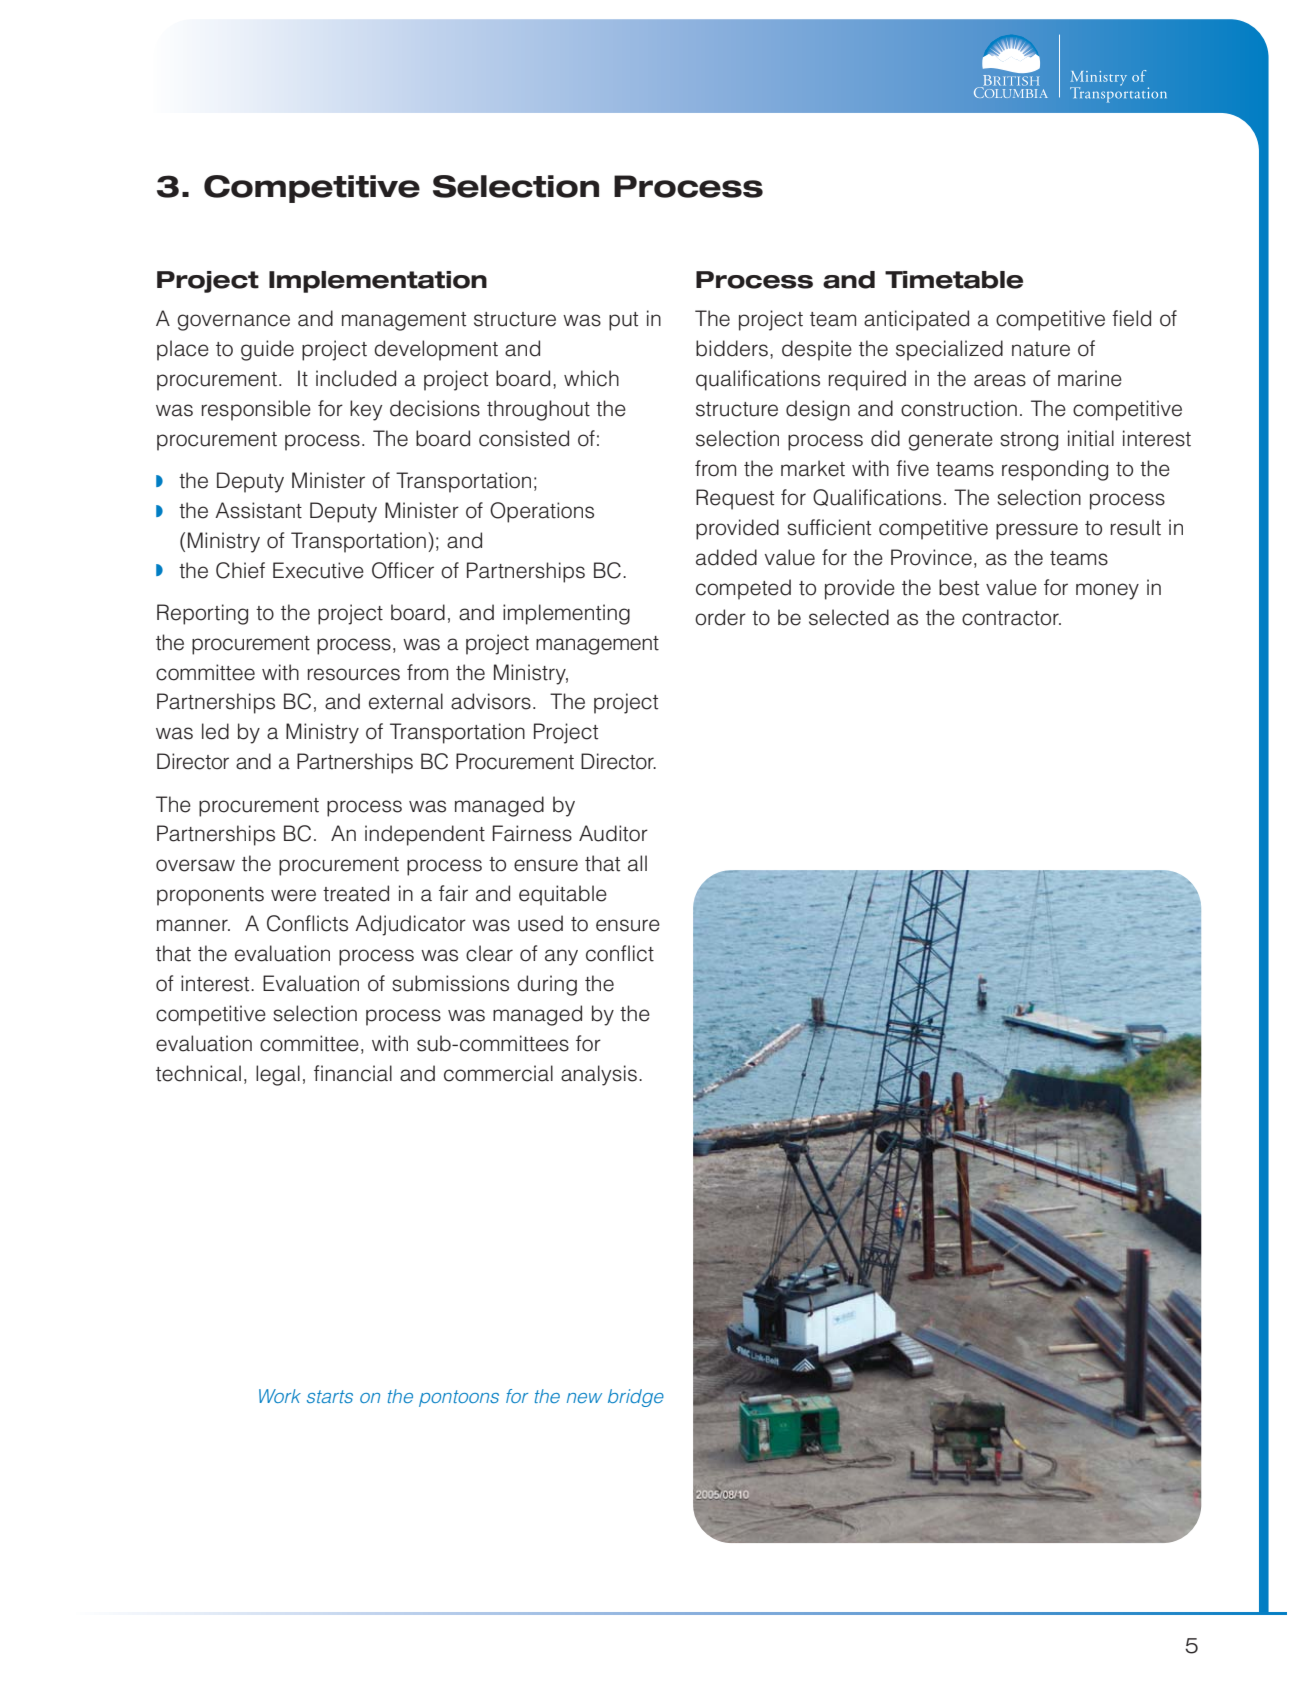 The image size is (1307, 1692). I want to click on best, so click(959, 587).
